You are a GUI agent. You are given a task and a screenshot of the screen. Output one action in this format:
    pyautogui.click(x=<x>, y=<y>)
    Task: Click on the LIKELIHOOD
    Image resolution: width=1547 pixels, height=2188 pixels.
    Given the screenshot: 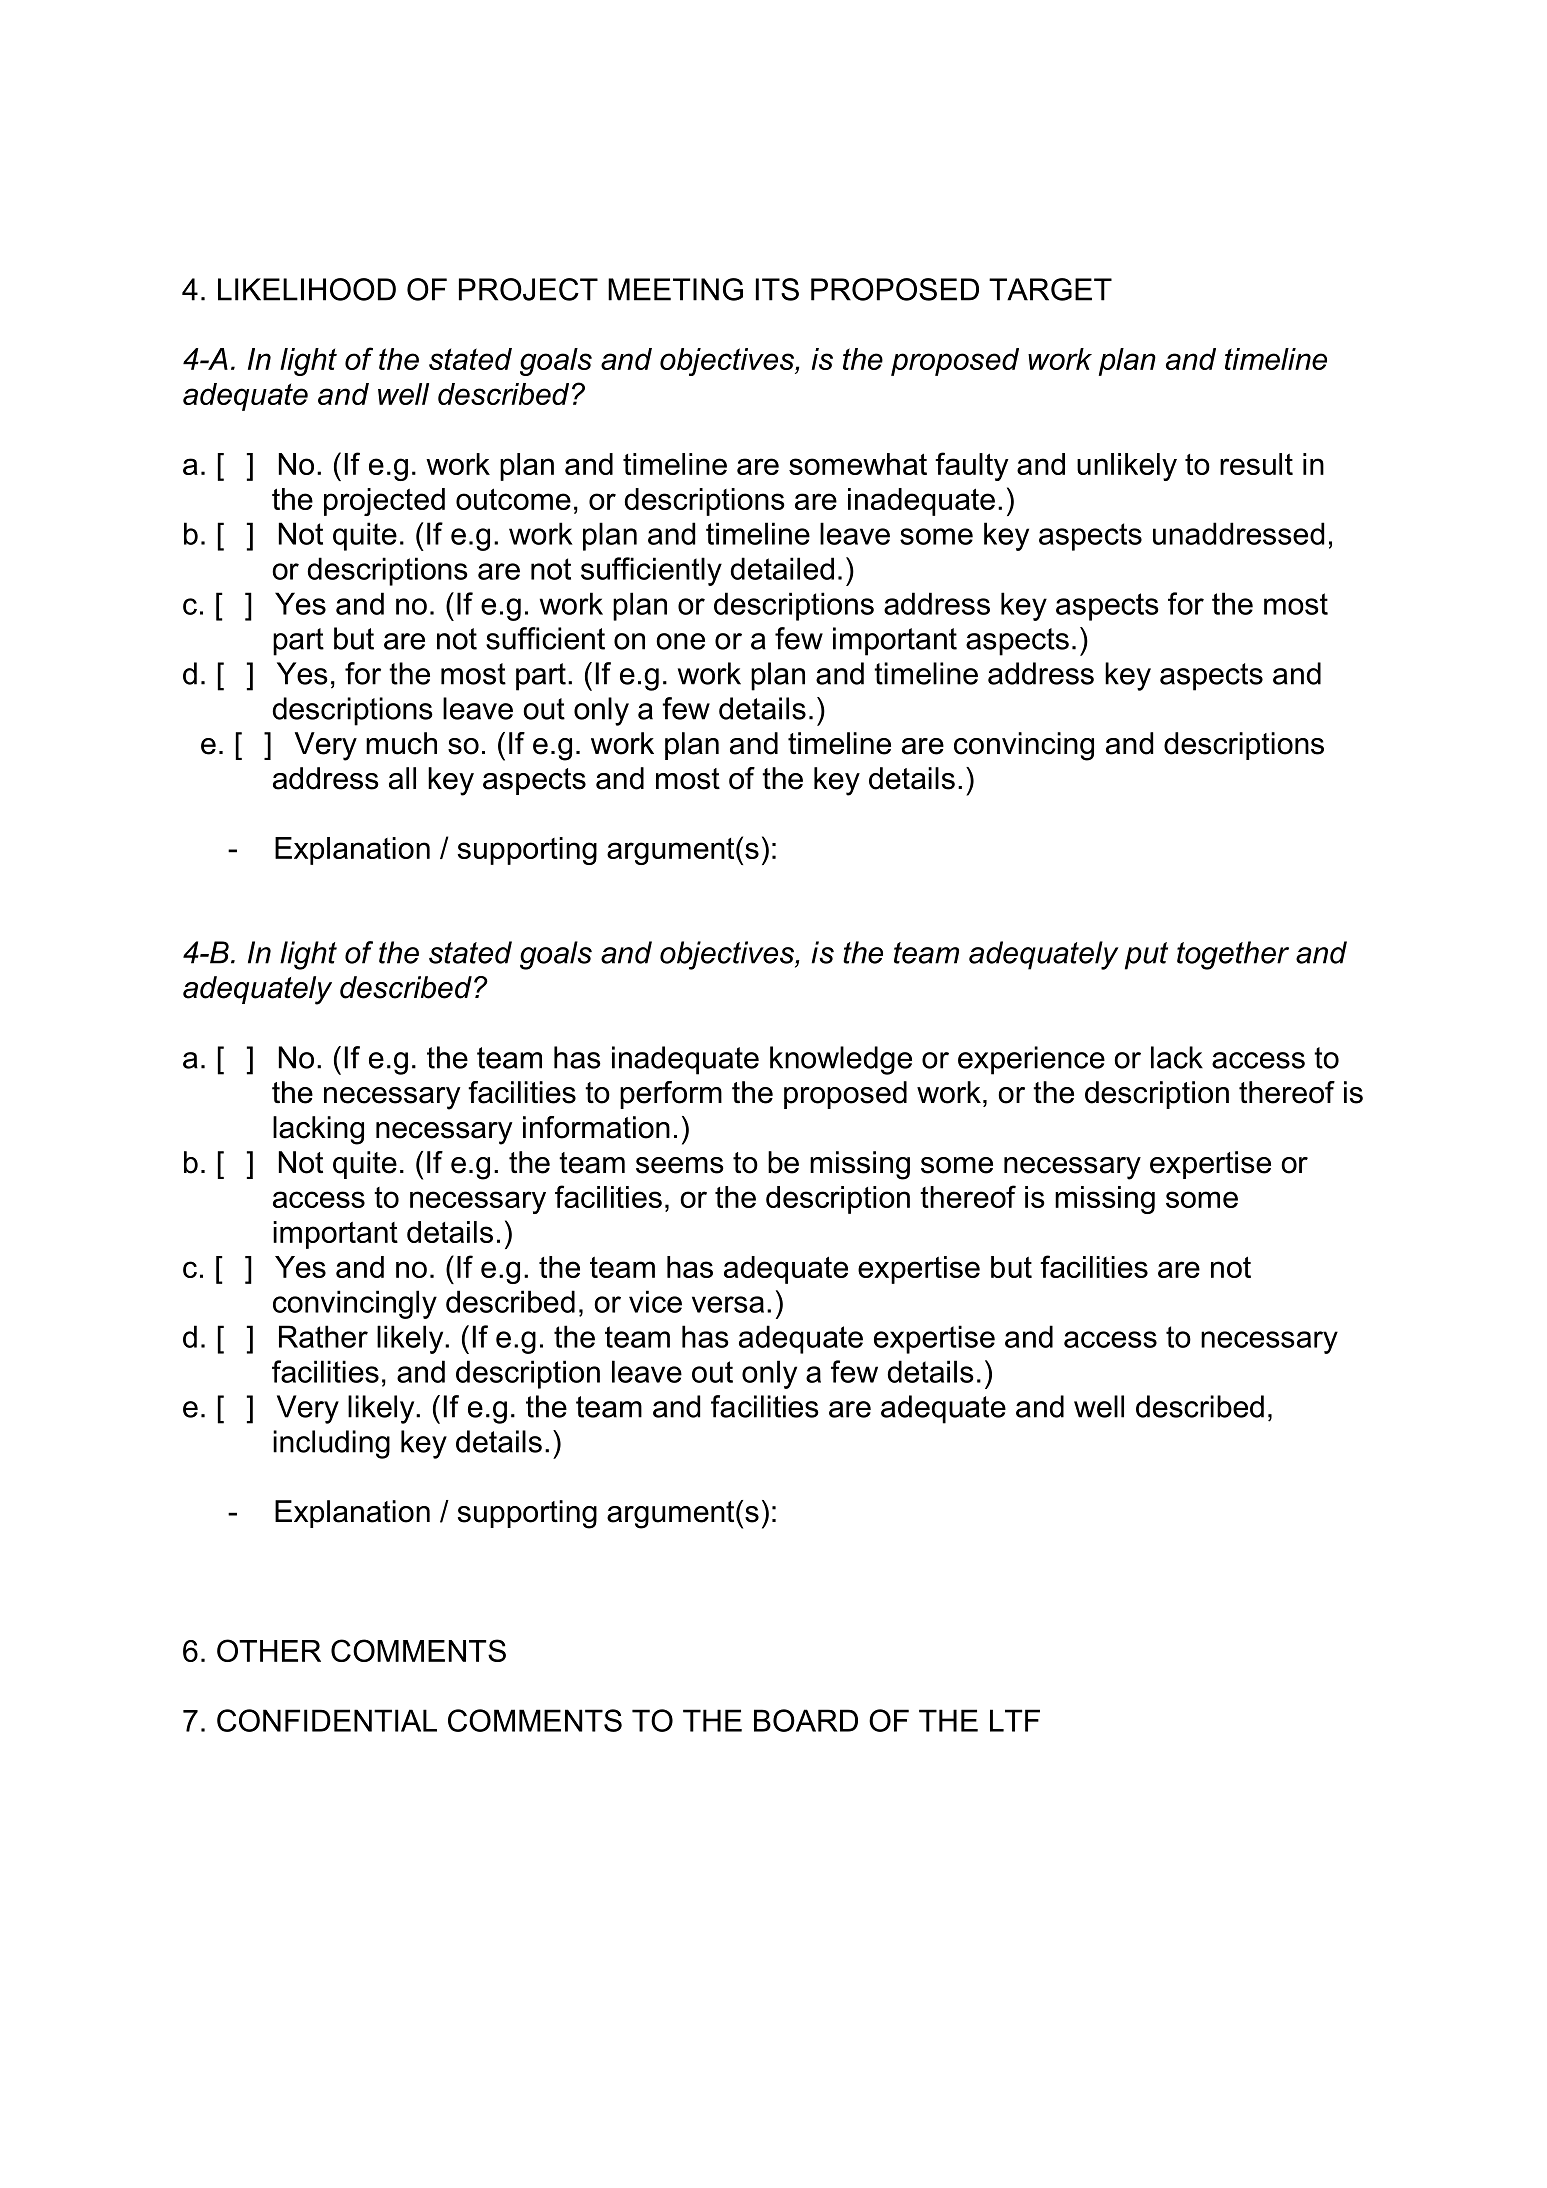 What is the action you would take?
    pyautogui.click(x=307, y=289)
